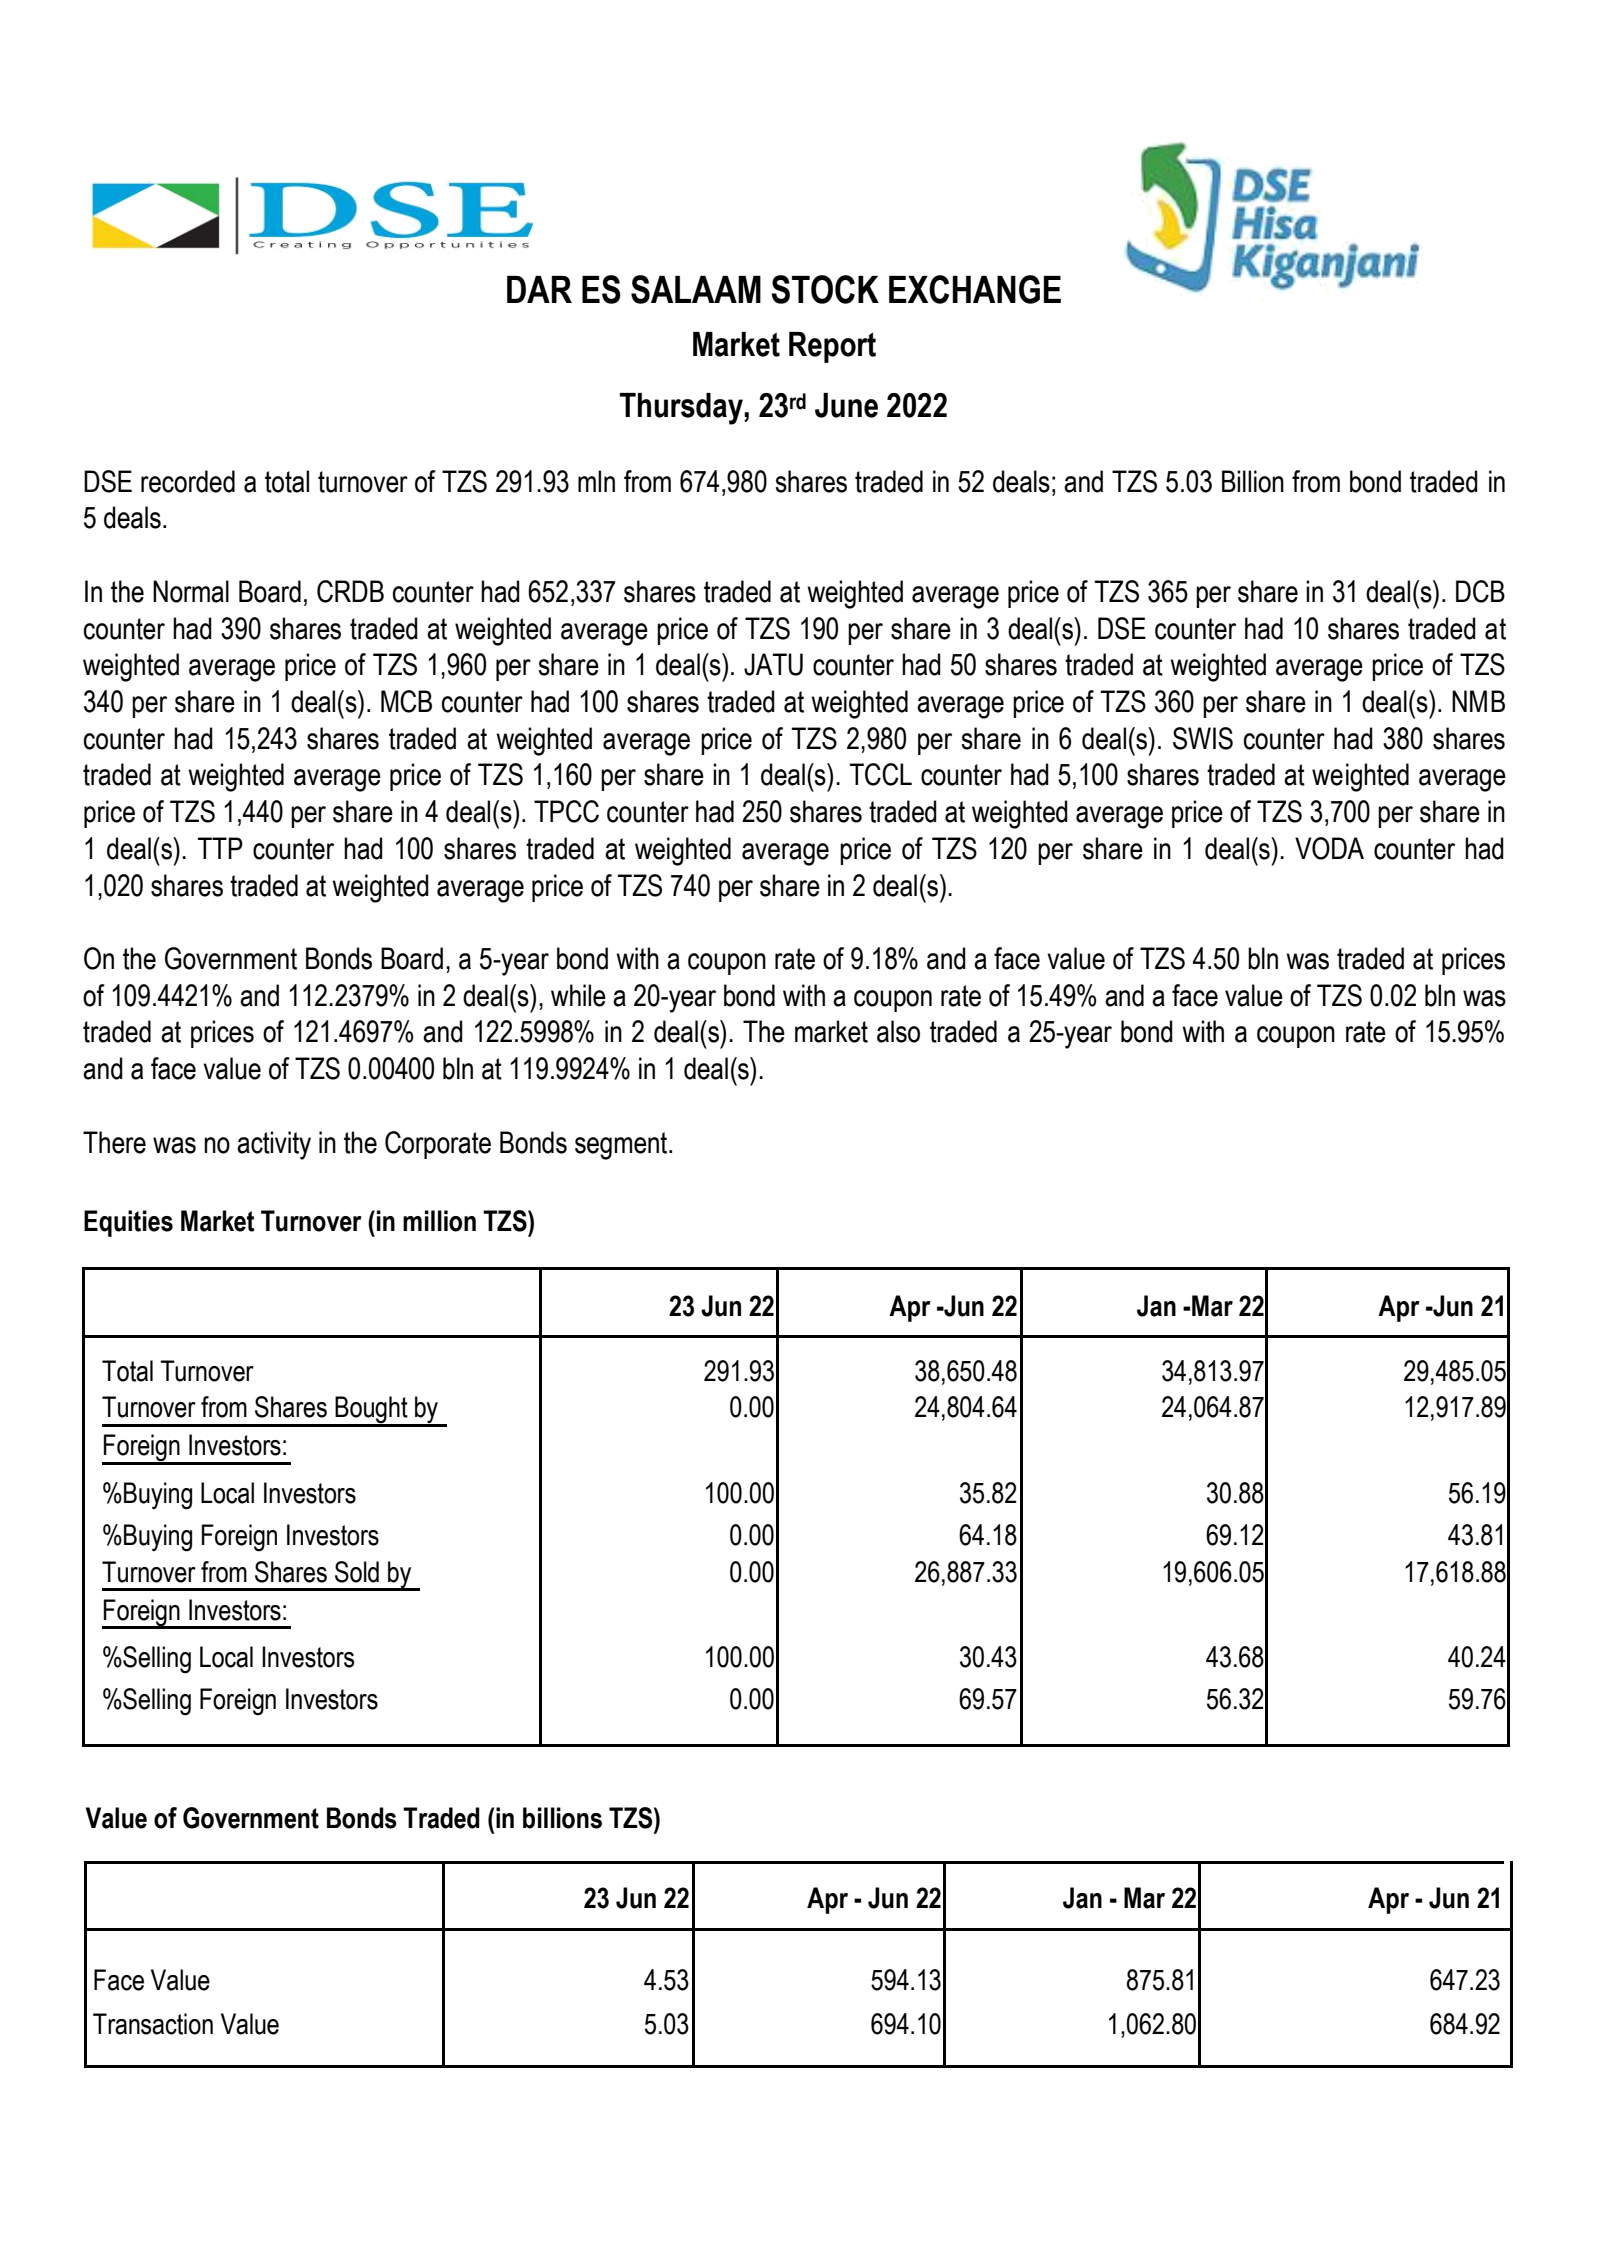 The height and width of the document is (2262, 1600). What do you see at coordinates (898, 1031) in the document?
I see `also` at bounding box center [898, 1031].
